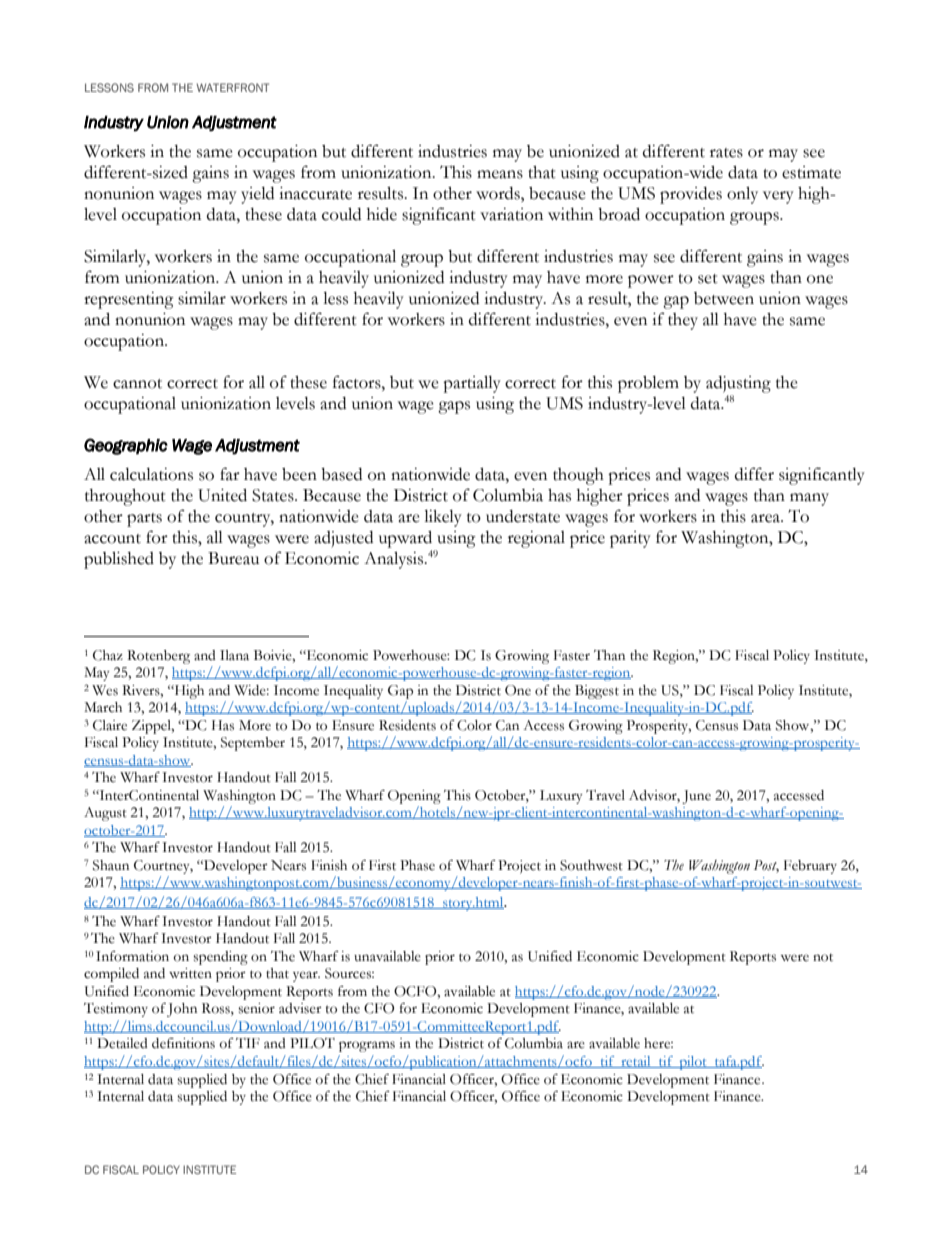 The image size is (952, 1233). What do you see at coordinates (726, 153) in the document?
I see `rates` at bounding box center [726, 153].
